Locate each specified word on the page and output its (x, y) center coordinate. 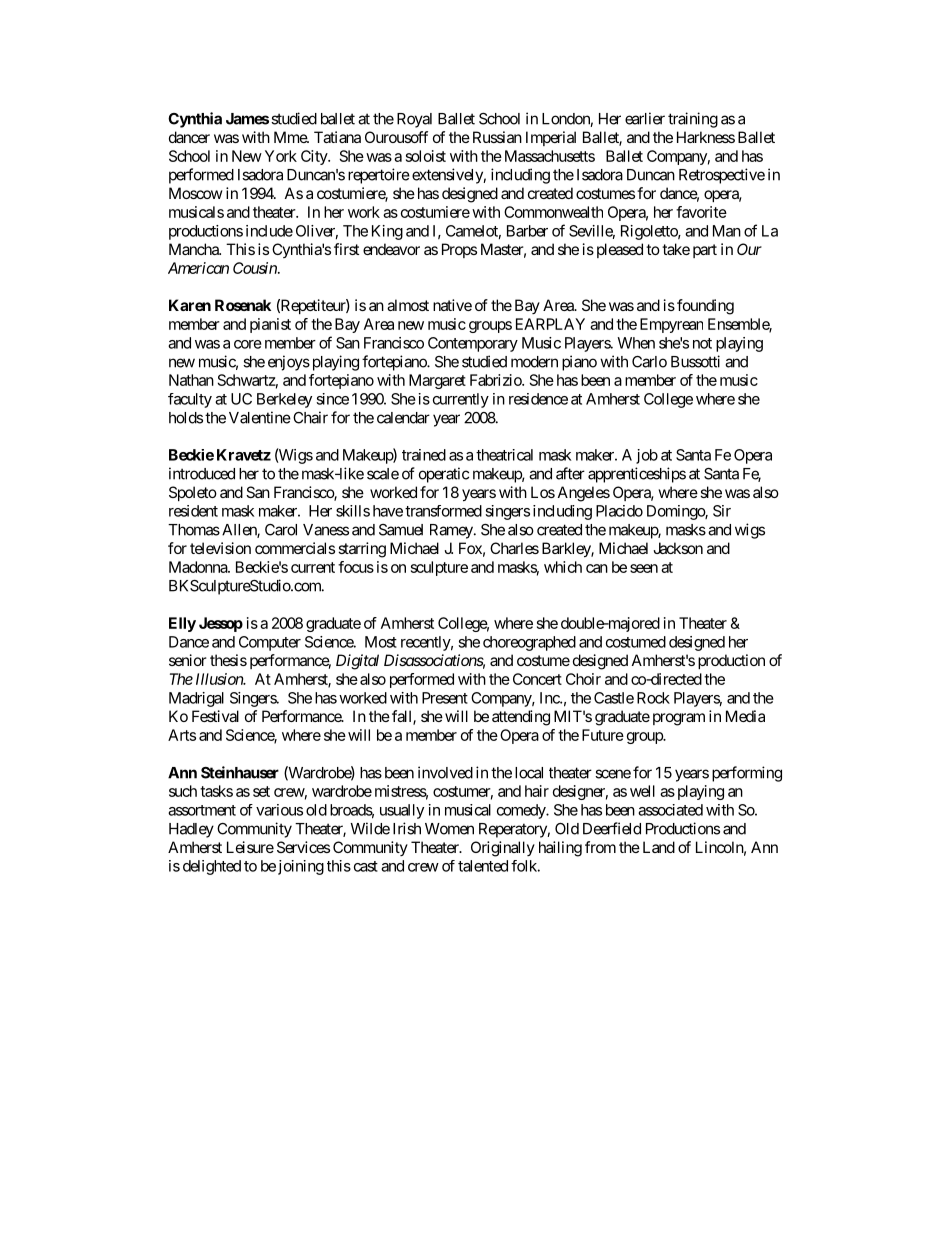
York (281, 156)
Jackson (678, 548)
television (220, 548)
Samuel (401, 530)
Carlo (649, 362)
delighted (212, 867)
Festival (215, 716)
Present (445, 698)
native (452, 305)
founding (705, 307)
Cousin (256, 268)
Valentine (260, 417)
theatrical (504, 455)
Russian (495, 137)
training (693, 120)
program (679, 719)
